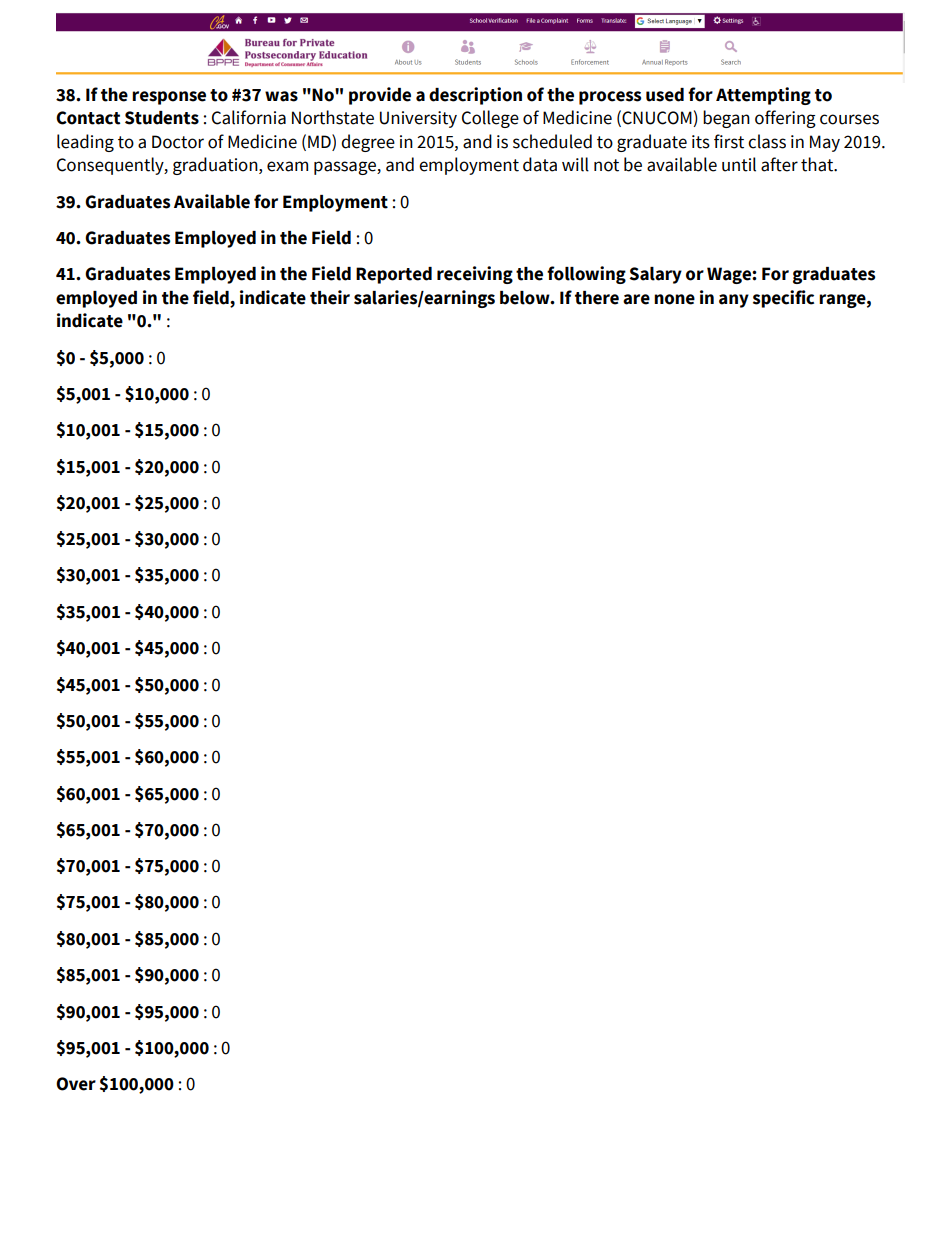 Image resolution: width=952 pixels, height=1233 pixels. Describe the element at coordinates (586, 275) in the screenshot. I see `following` at that location.
